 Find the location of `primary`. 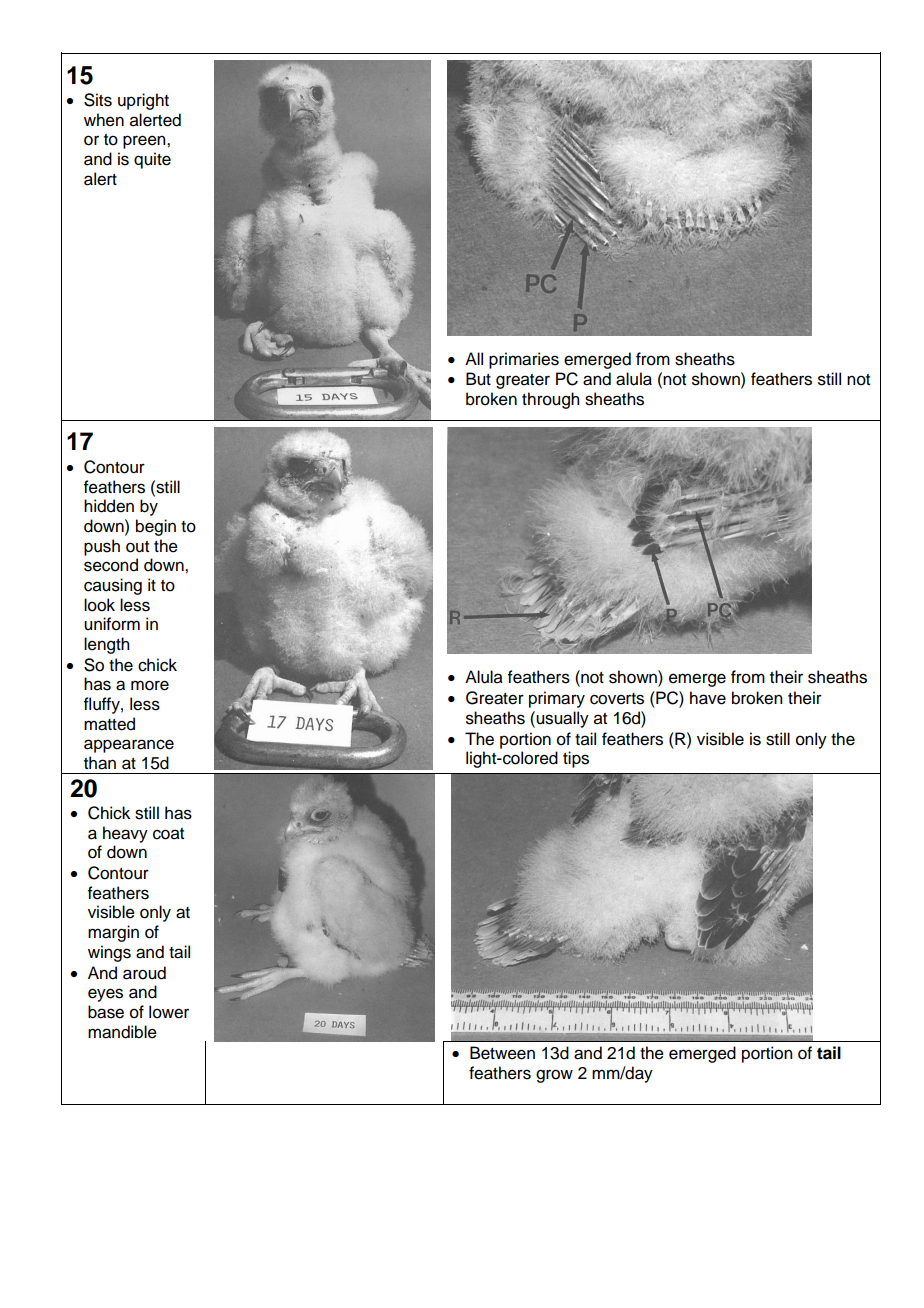

primary is located at coordinates (557, 699).
